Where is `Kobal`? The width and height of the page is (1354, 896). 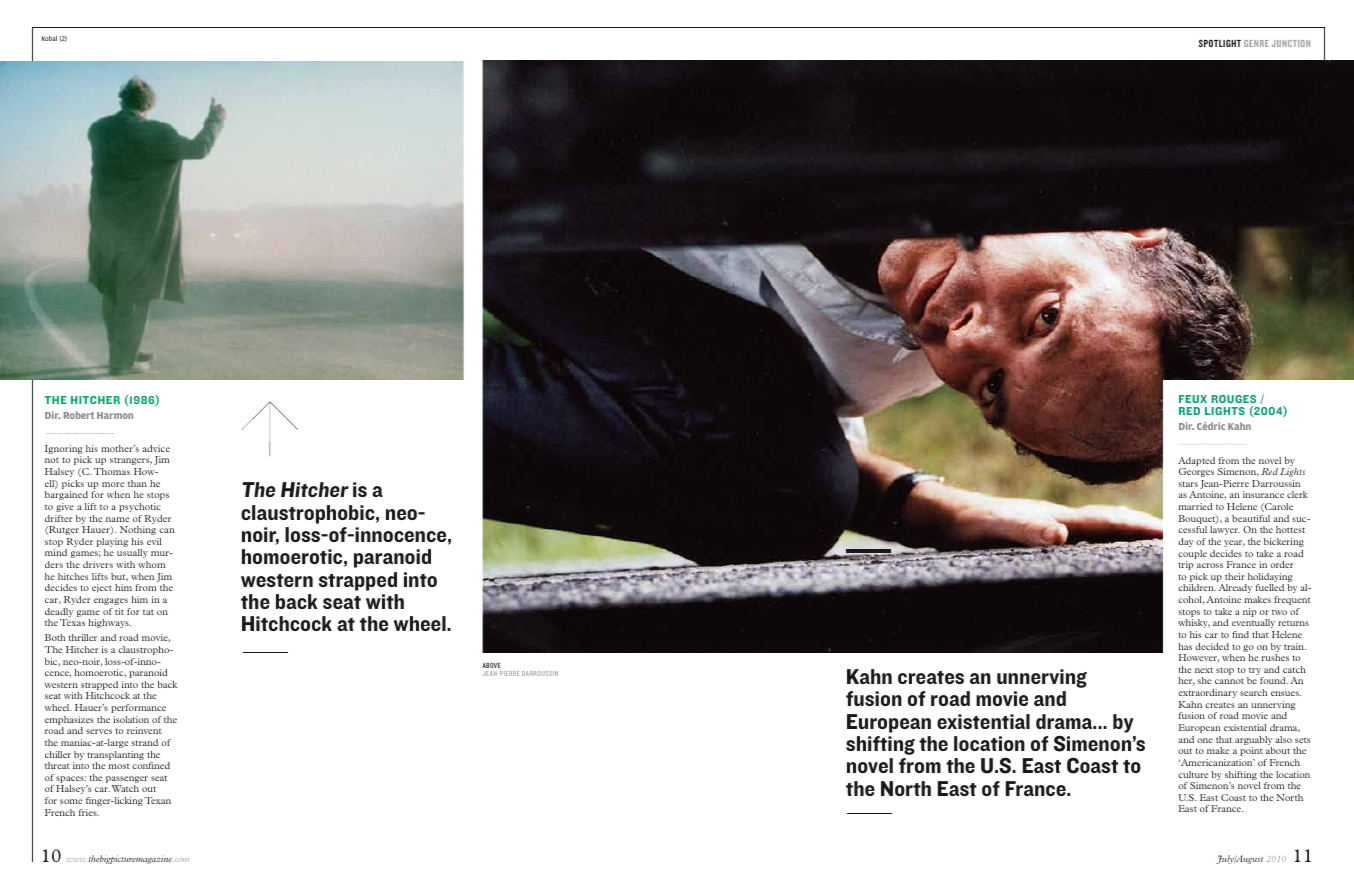 Kobal is located at coordinates (49, 38).
